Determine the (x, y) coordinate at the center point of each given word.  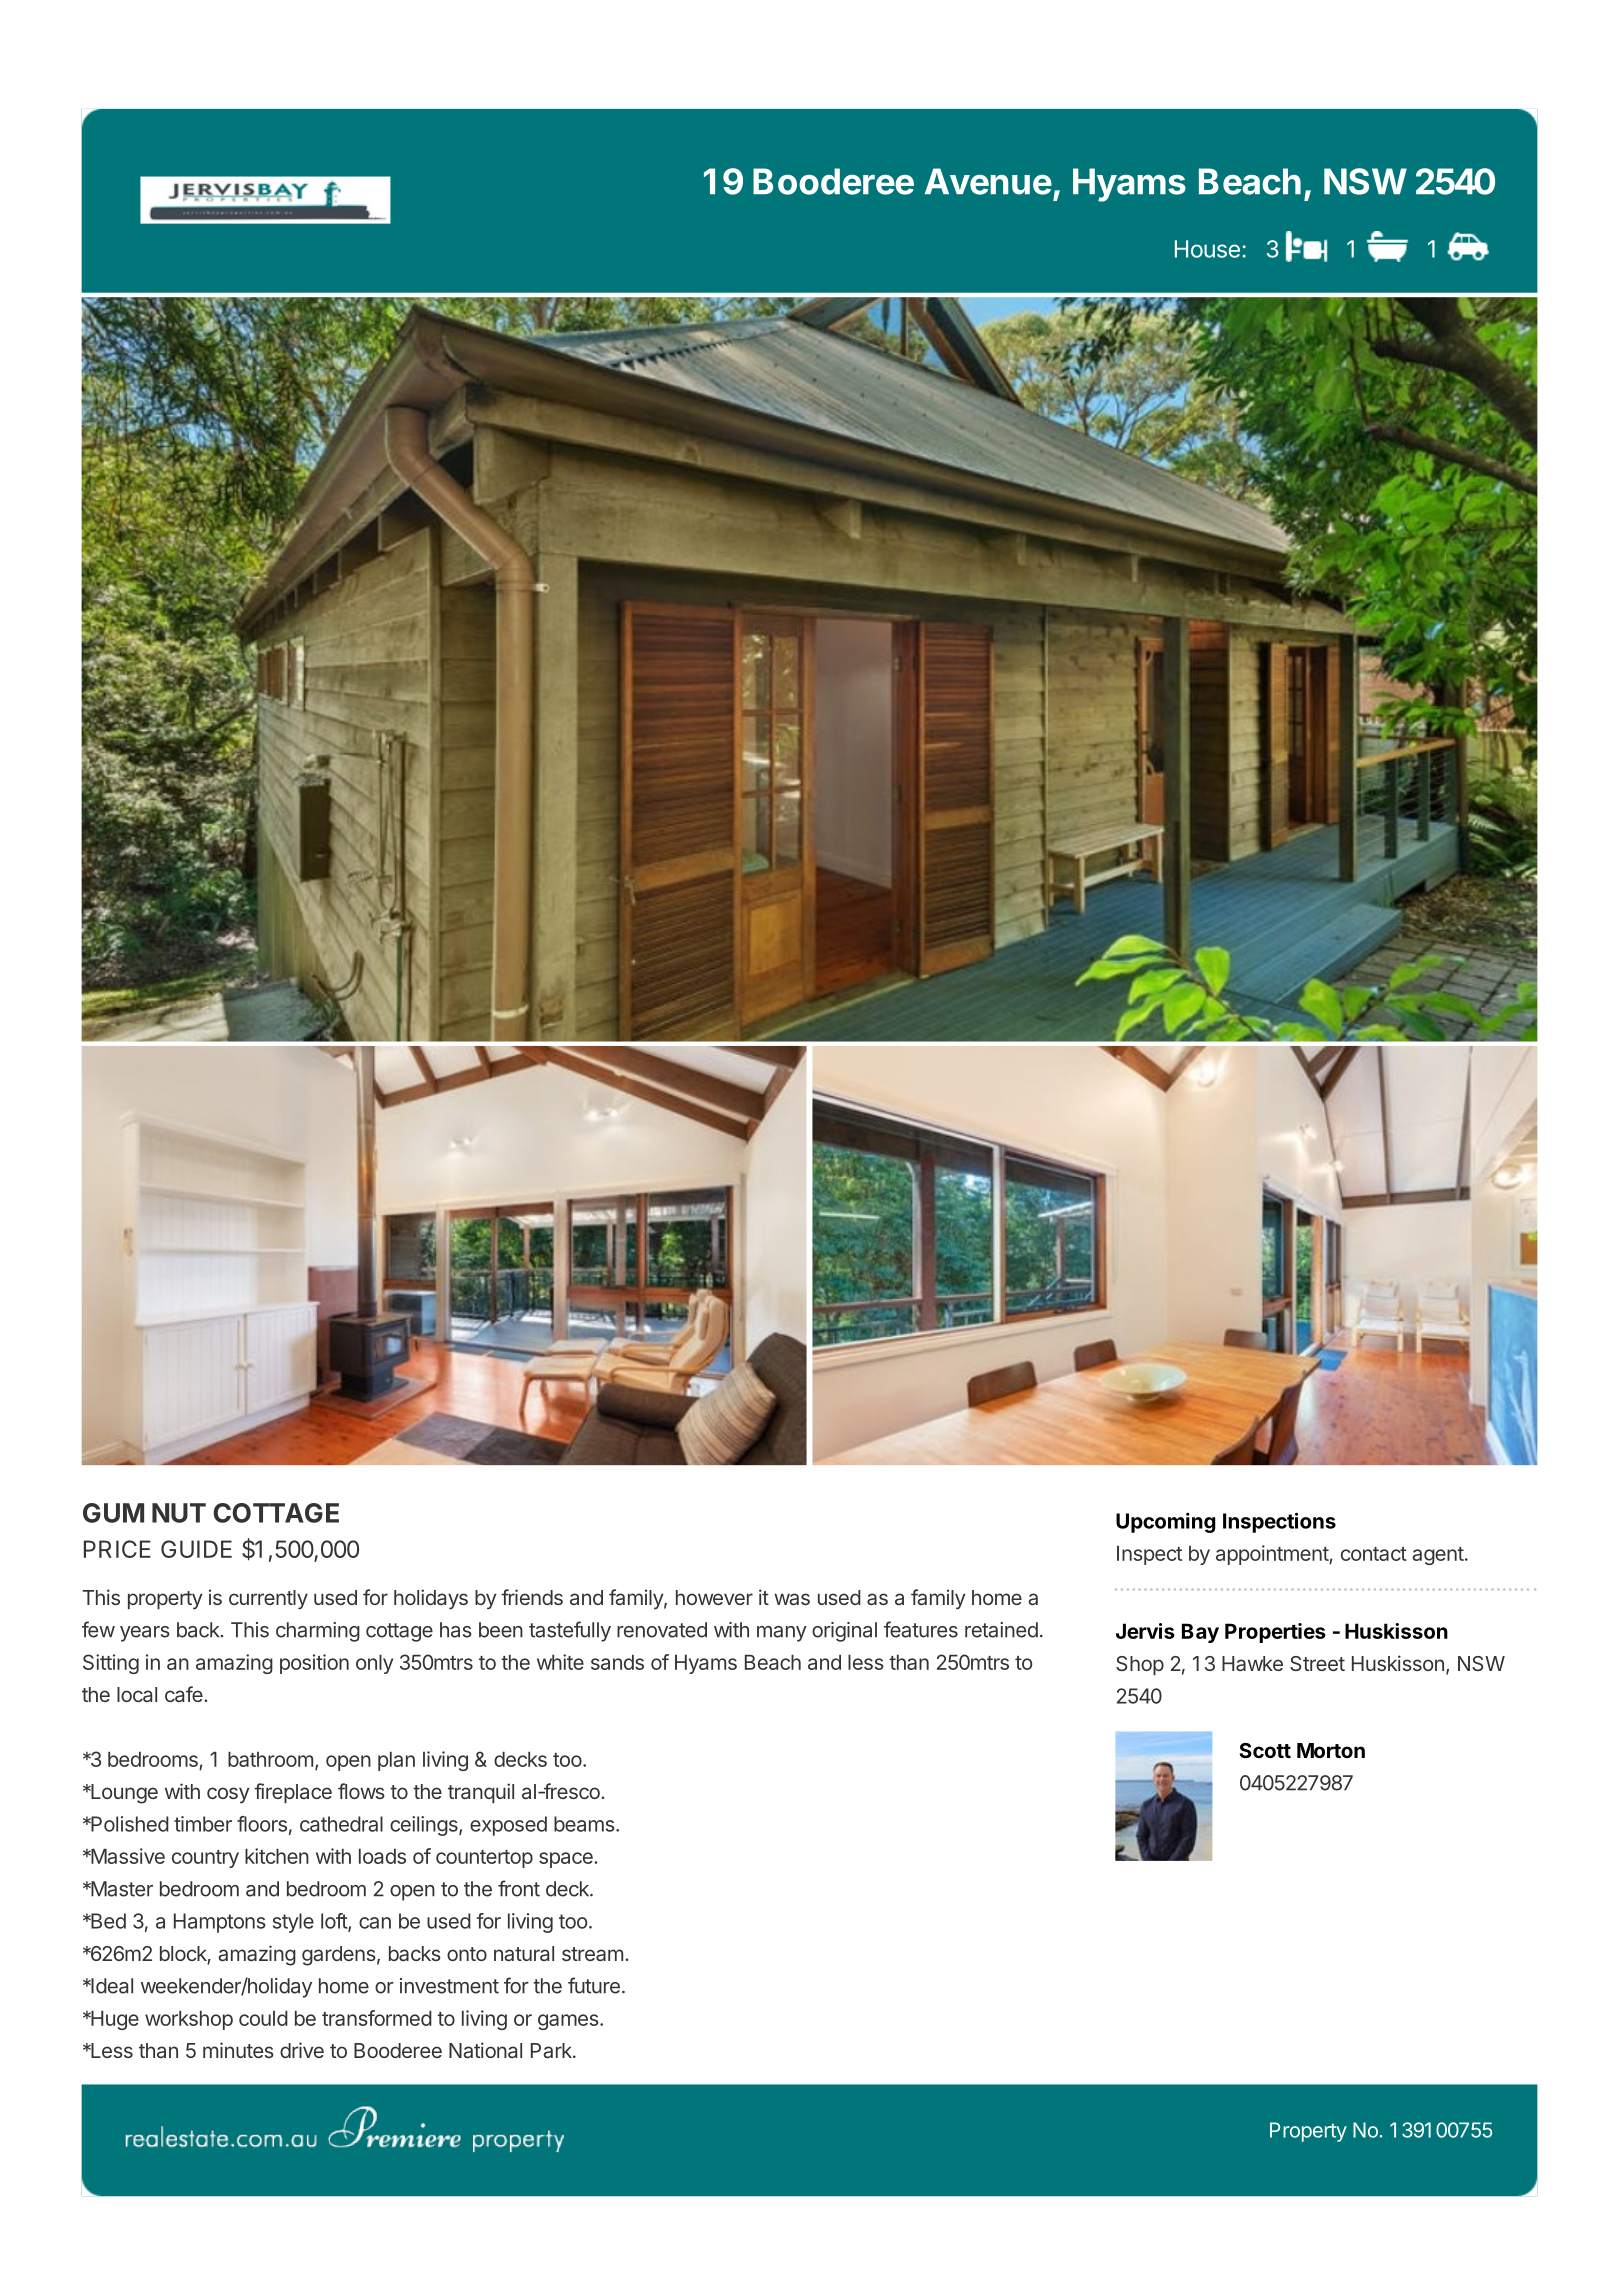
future (594, 1985)
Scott (1265, 1750)
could (263, 2018)
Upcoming (1166, 1523)
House (1207, 249)
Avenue (988, 181)
